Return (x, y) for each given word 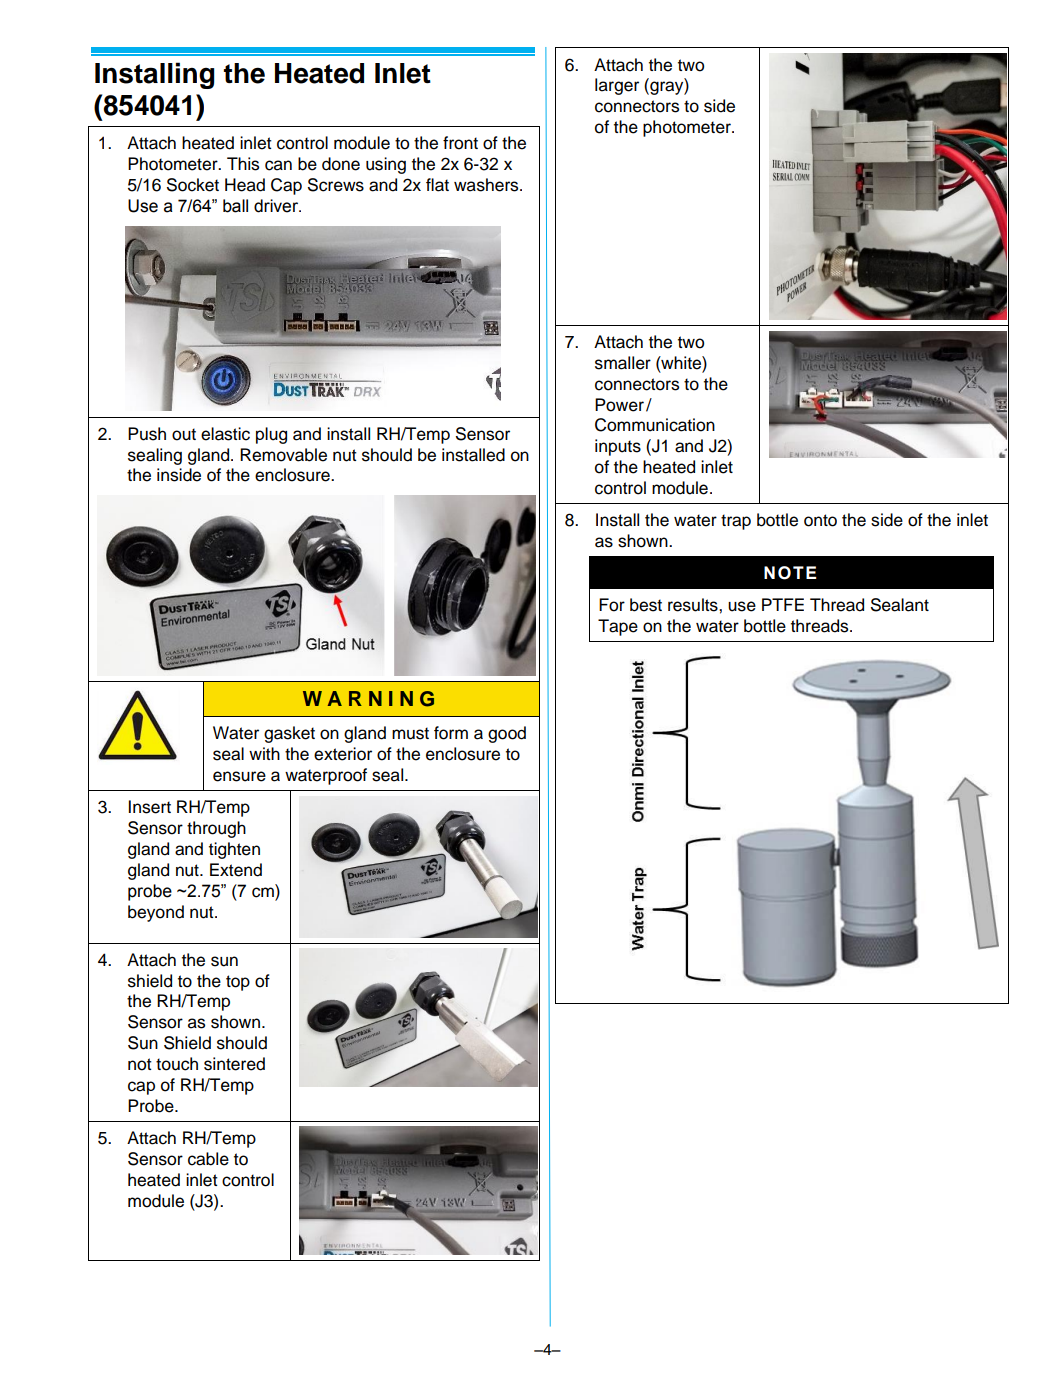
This (243, 164)
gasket (289, 734)
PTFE (783, 604)
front (460, 143)
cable (208, 1159)
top (238, 983)
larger (617, 86)
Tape (618, 627)
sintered (234, 1064)
